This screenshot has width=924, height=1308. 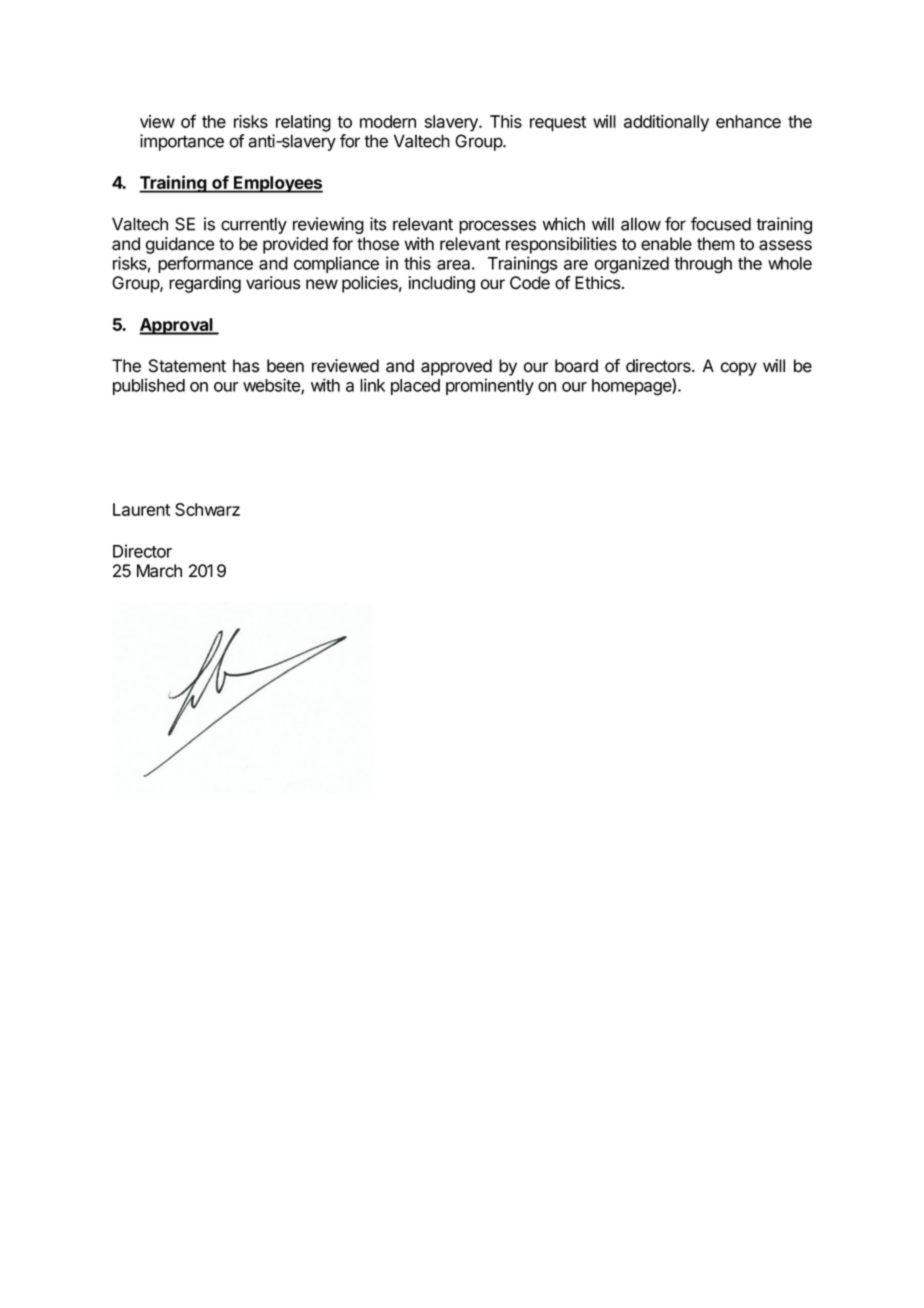 What do you see at coordinates (207, 509) in the screenshot?
I see `Schwarz` at bounding box center [207, 509].
